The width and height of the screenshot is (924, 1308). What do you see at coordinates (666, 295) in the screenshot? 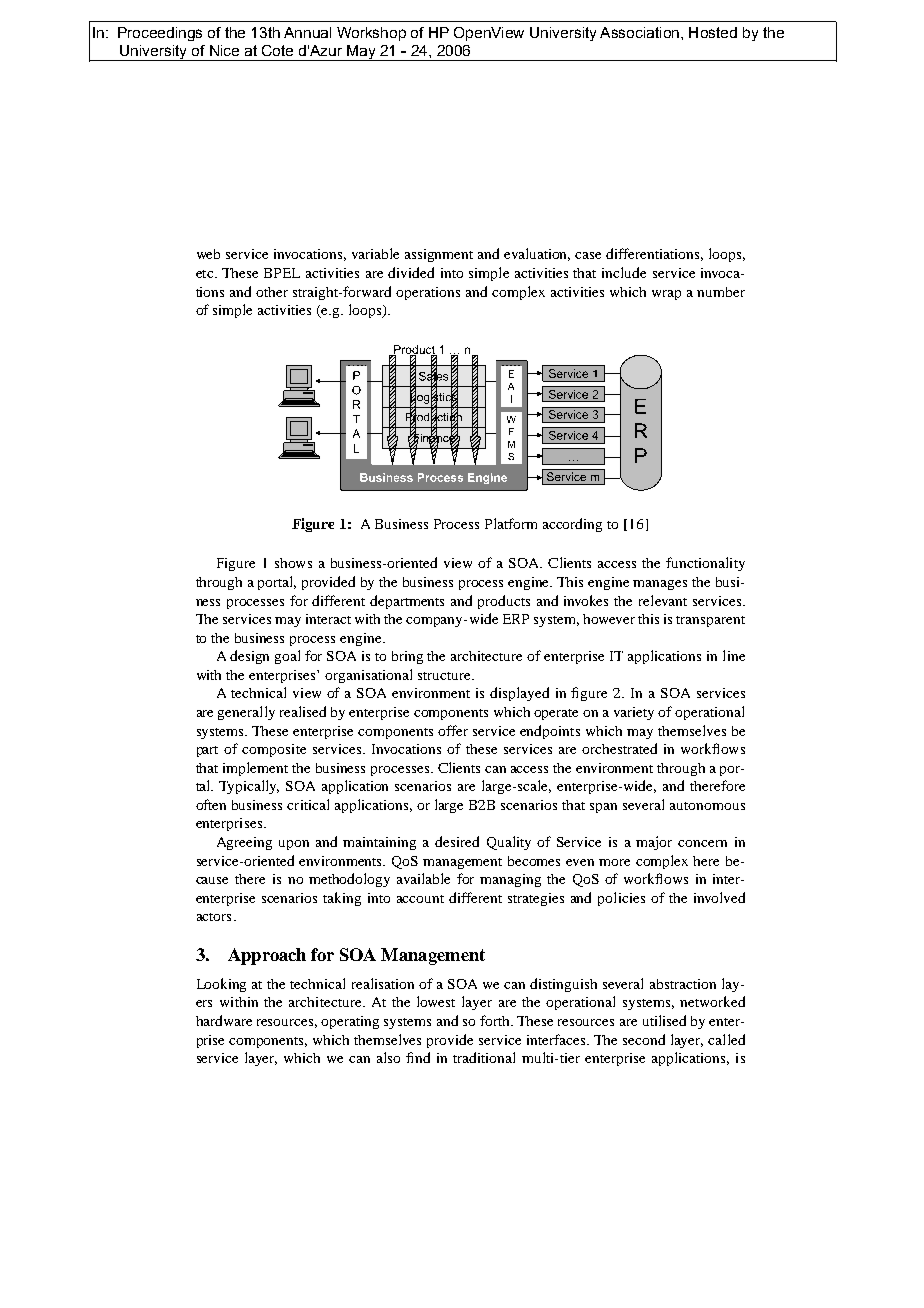
I see `wrap` at bounding box center [666, 295].
